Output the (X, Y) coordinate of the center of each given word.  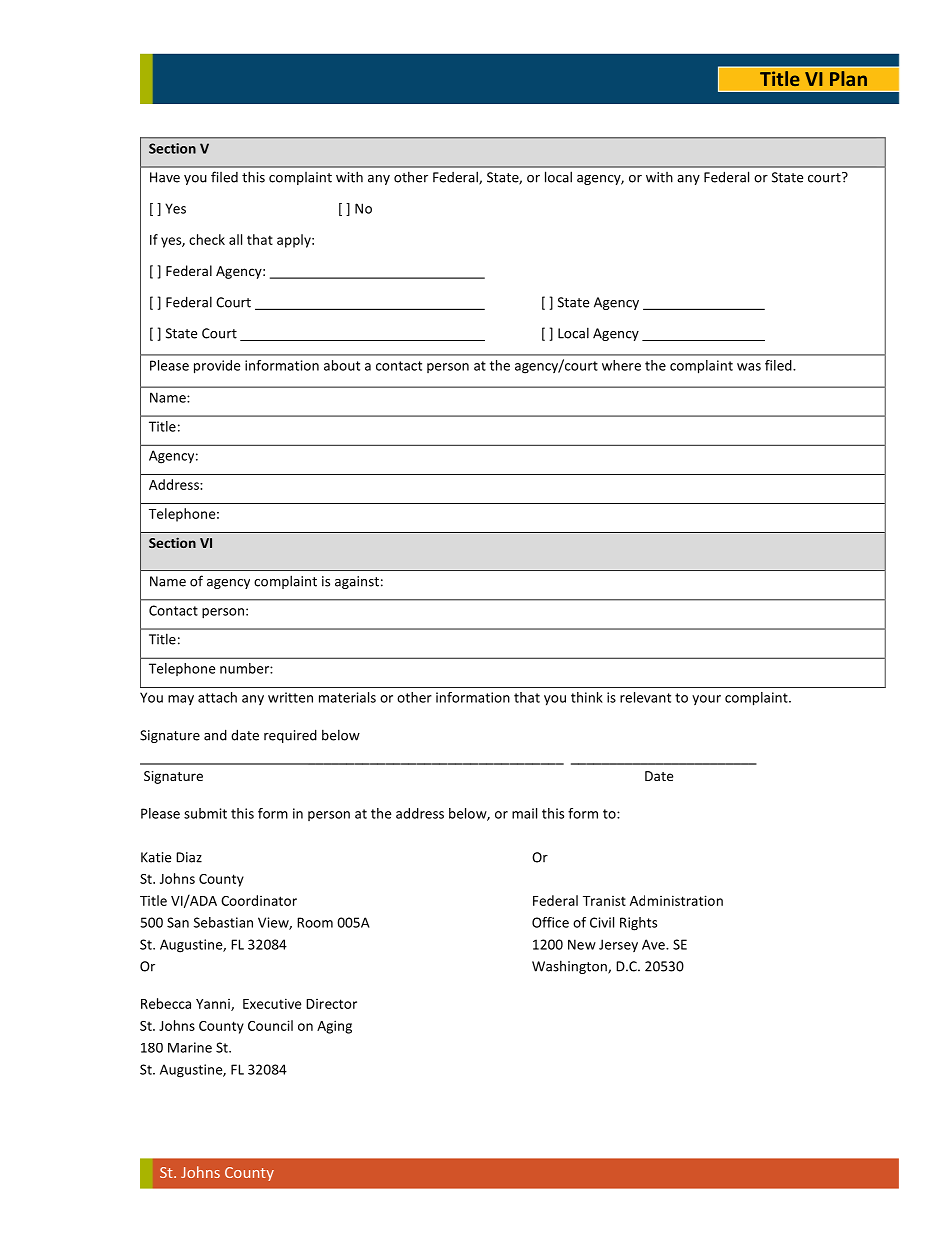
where (621, 365)
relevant (645, 697)
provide (217, 367)
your (706, 700)
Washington (570, 967)
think (587, 697)
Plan (848, 78)
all (235, 239)
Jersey (618, 945)
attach (217, 697)
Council (270, 1025)
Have (165, 177)
